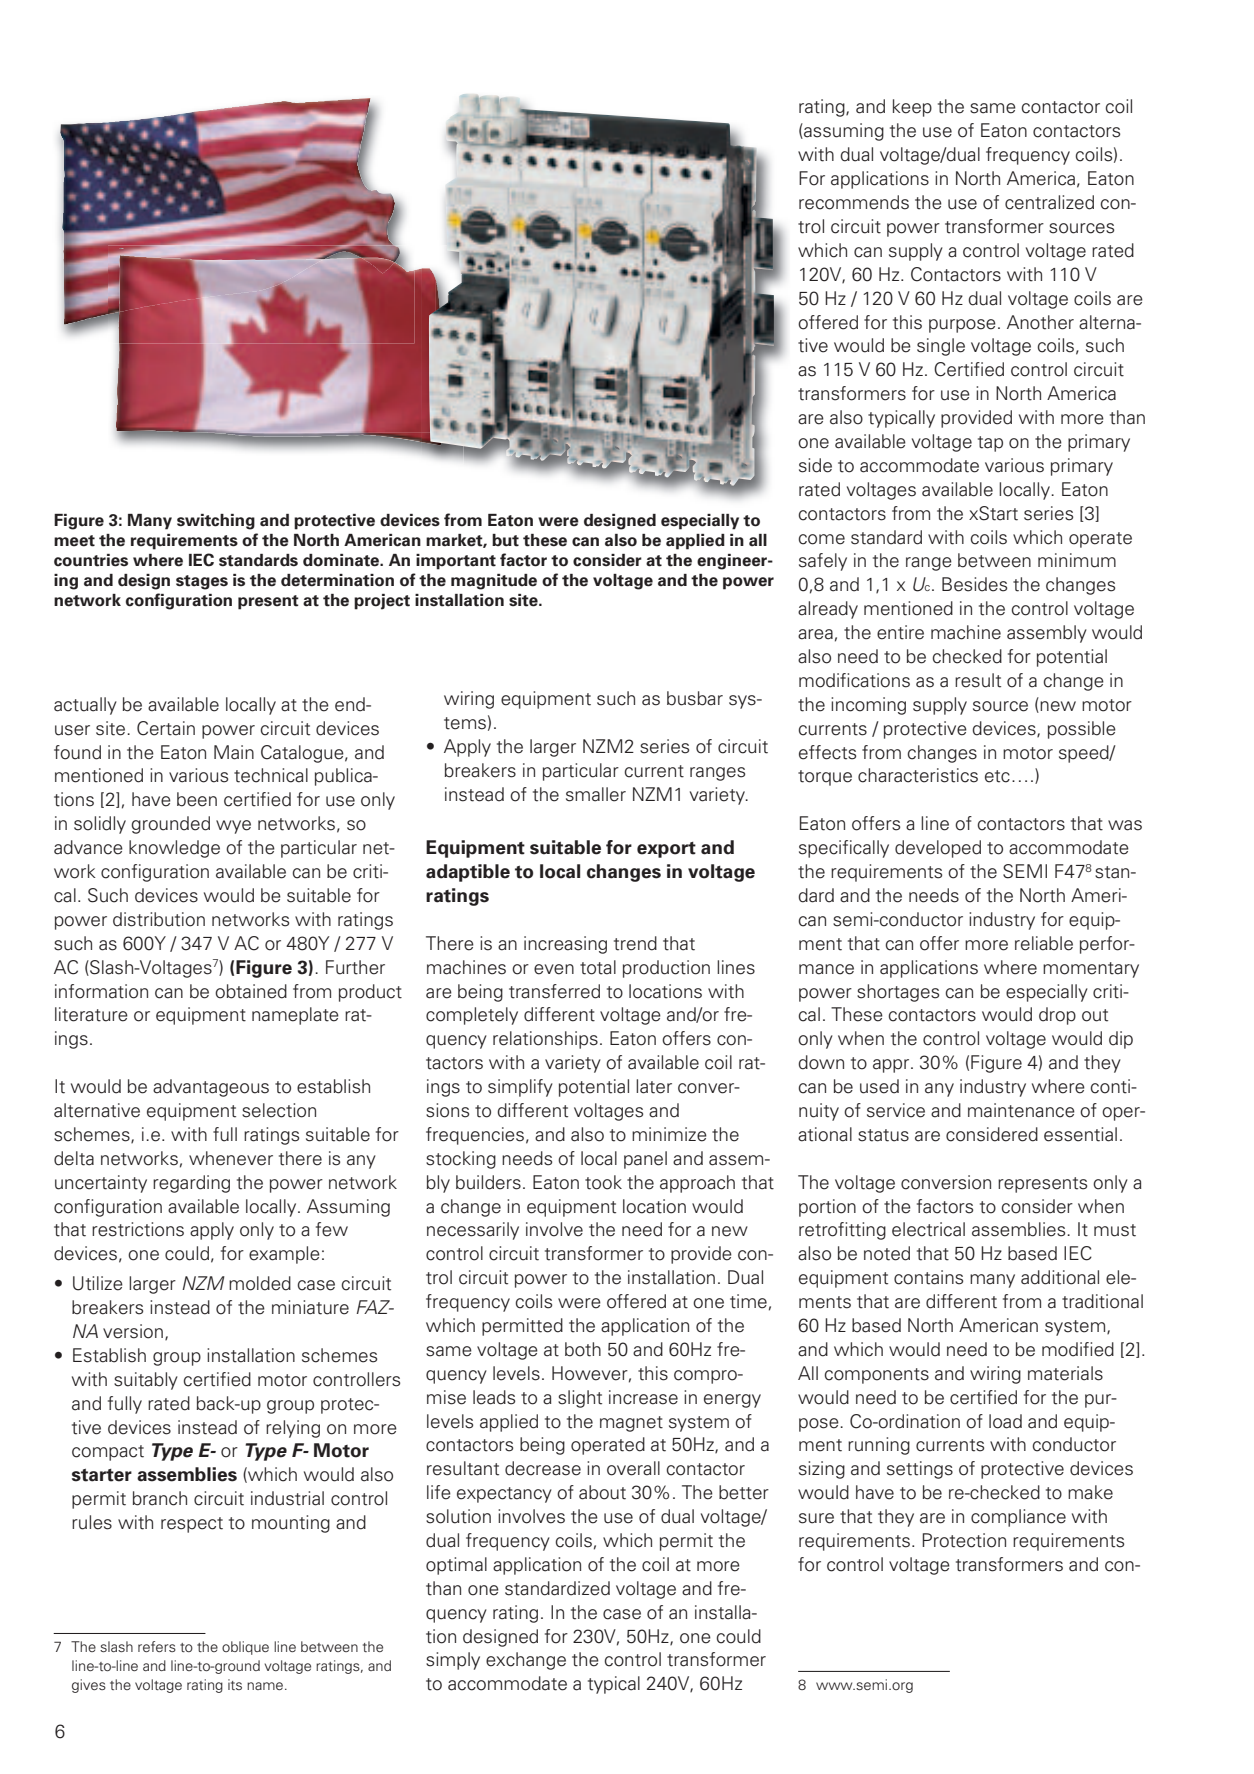 The height and width of the image is (1774, 1254). I want to click on simply, so click(453, 1661).
